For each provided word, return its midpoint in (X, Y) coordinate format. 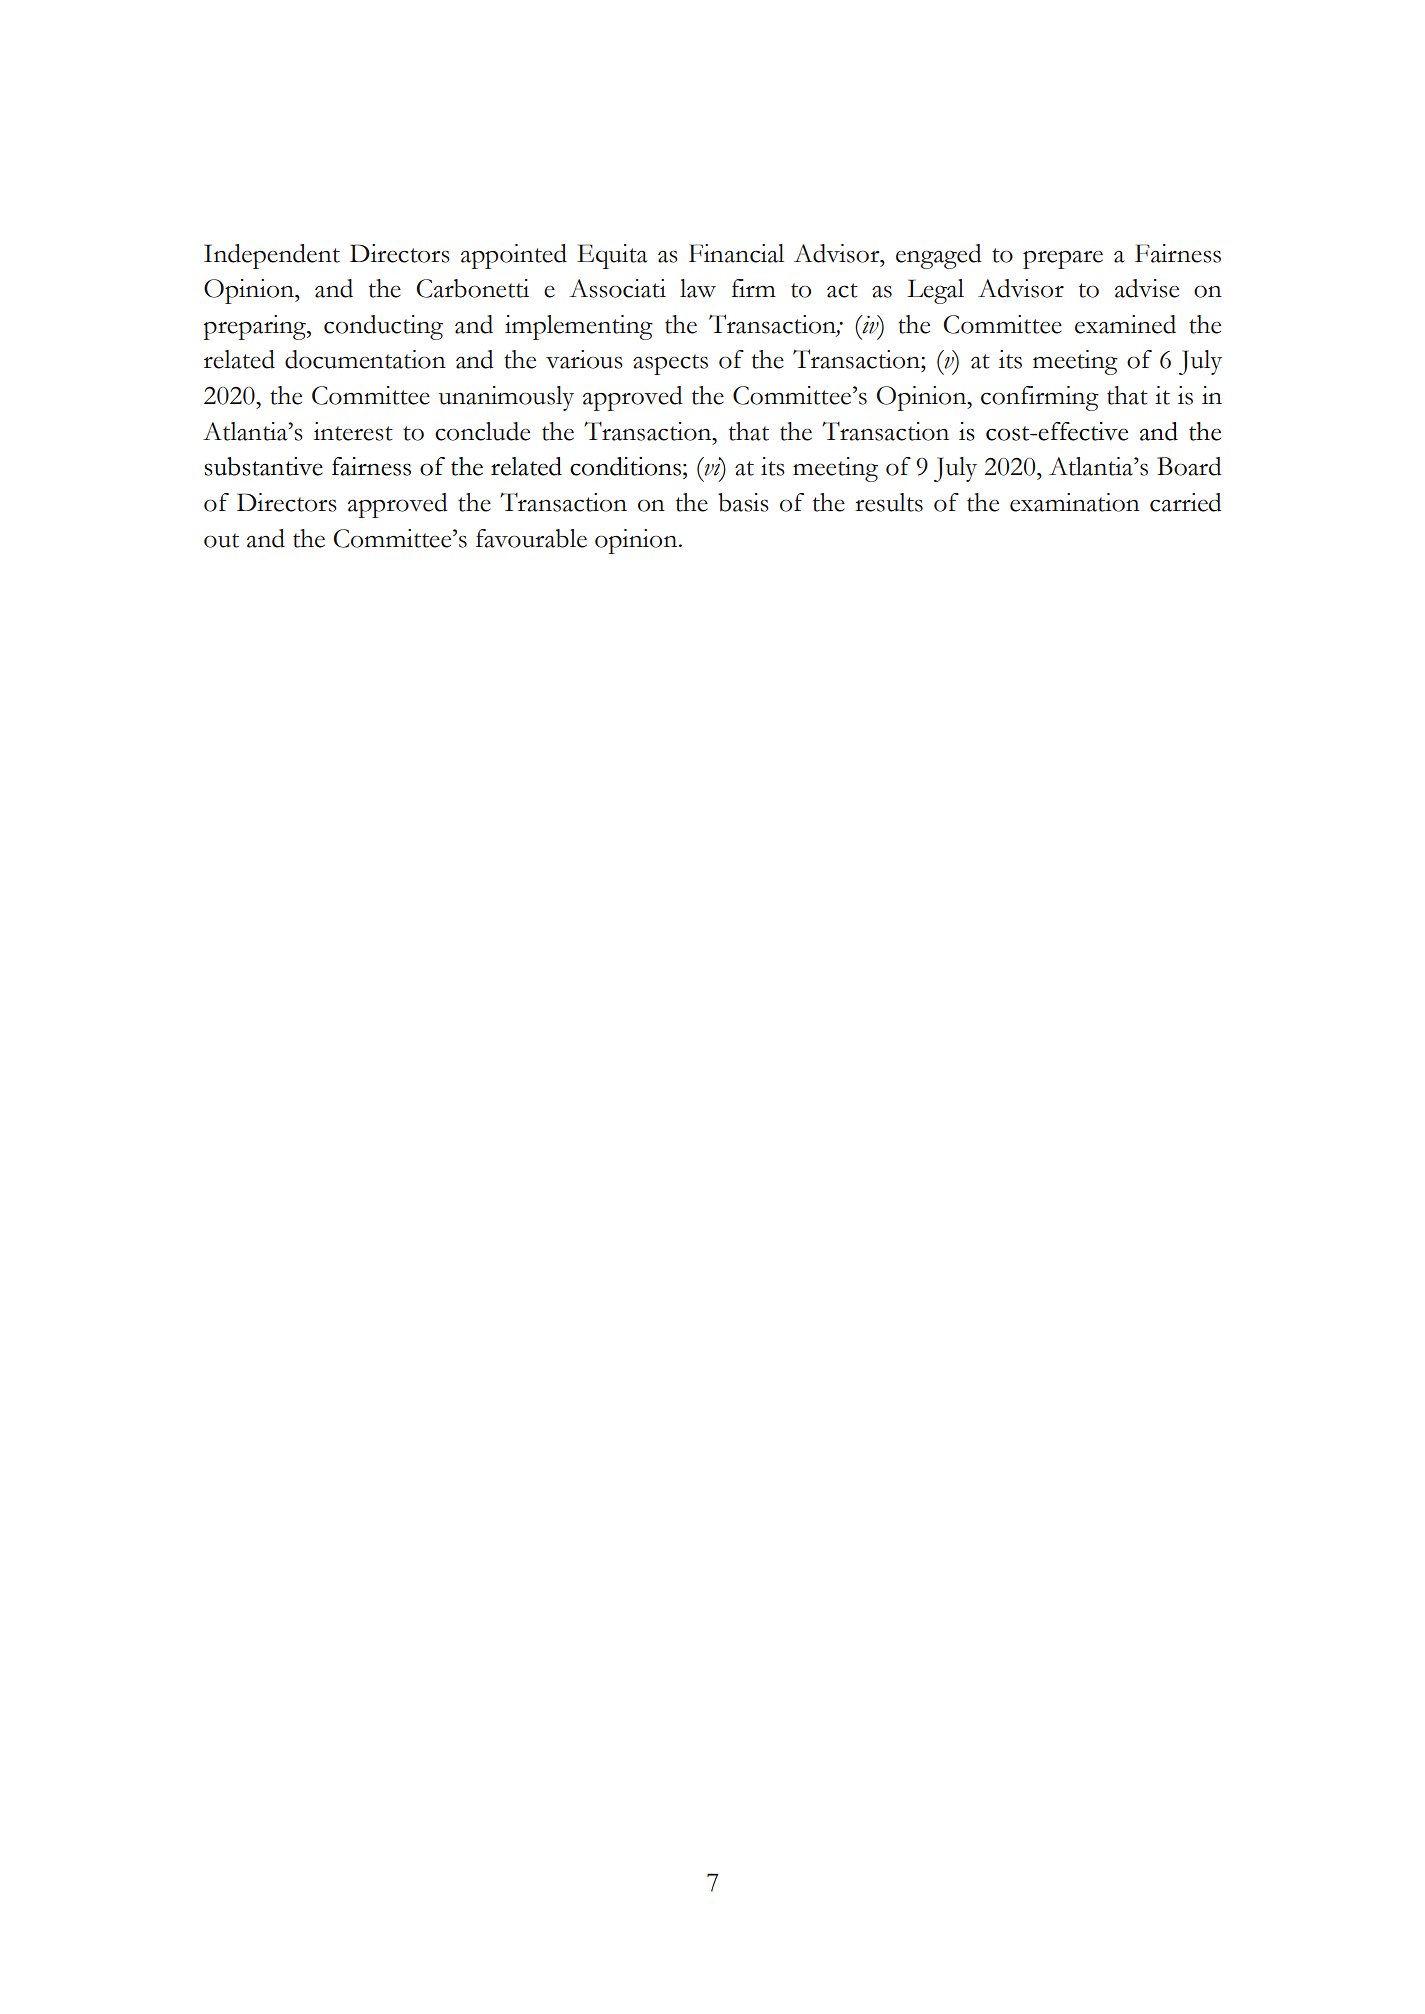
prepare (1063, 260)
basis (743, 502)
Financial (736, 253)
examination (1075, 502)
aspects (670, 364)
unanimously (506, 398)
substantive (263, 466)
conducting (383, 327)
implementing (579, 327)
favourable (531, 538)
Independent (272, 256)
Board (1189, 466)
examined (1125, 324)
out (221, 540)
